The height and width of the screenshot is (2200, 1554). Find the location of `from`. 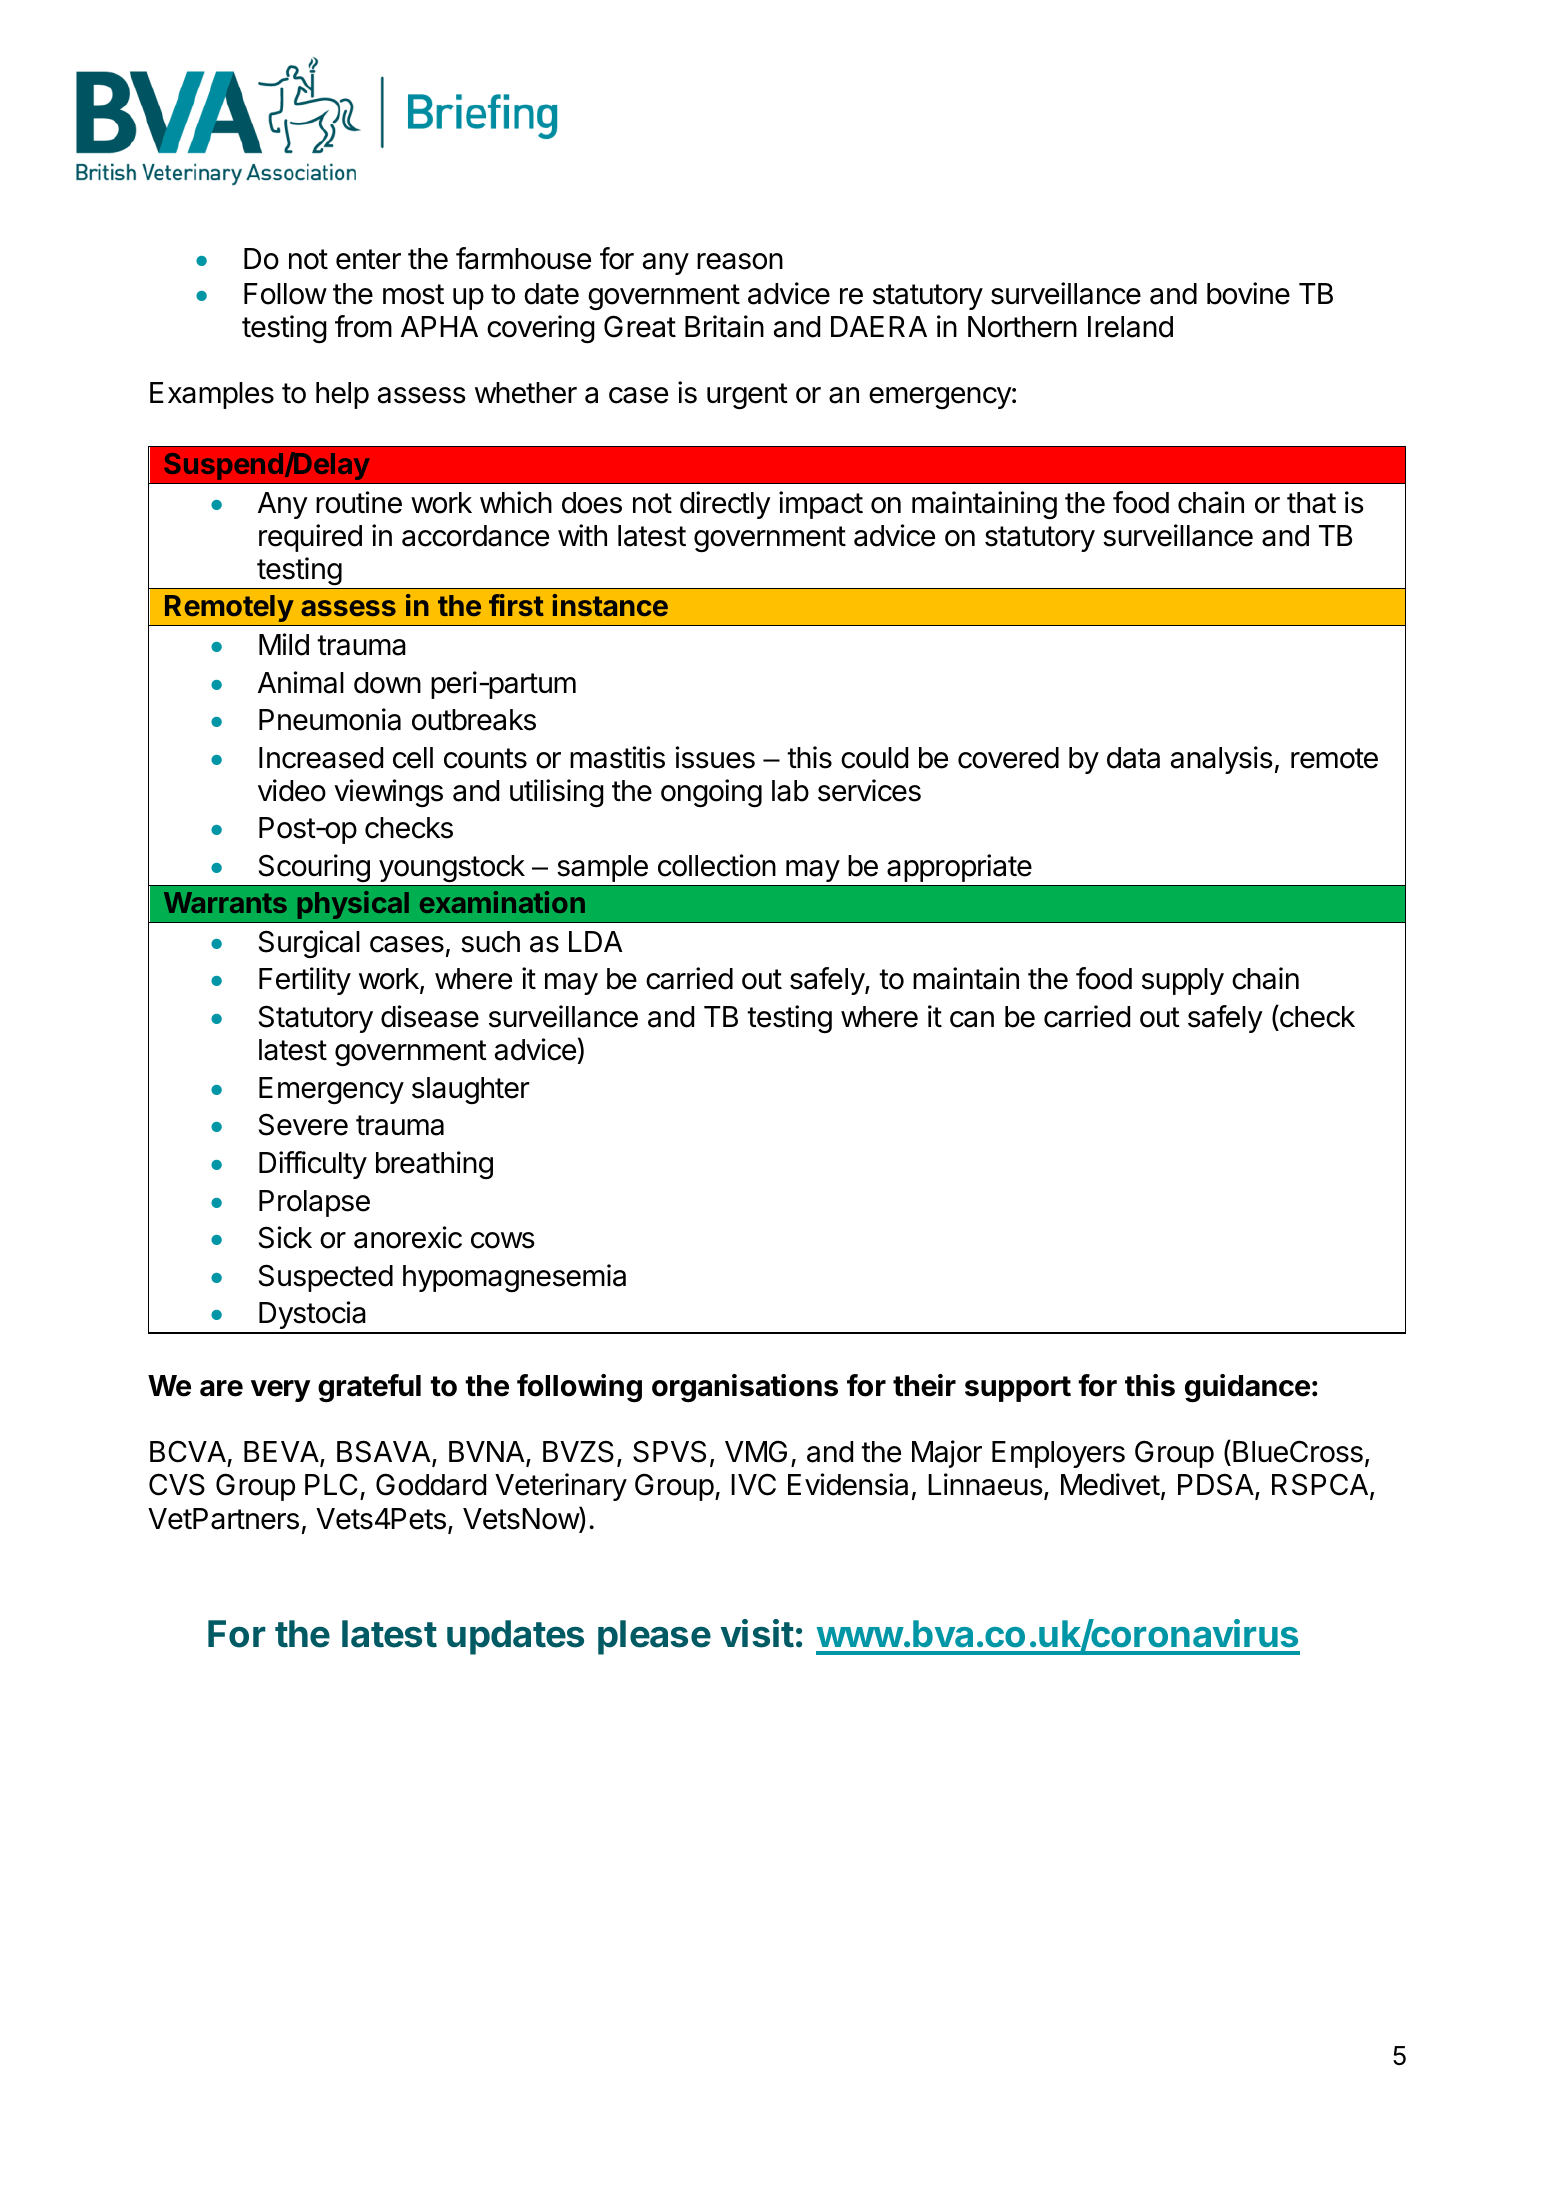

from is located at coordinates (363, 326).
